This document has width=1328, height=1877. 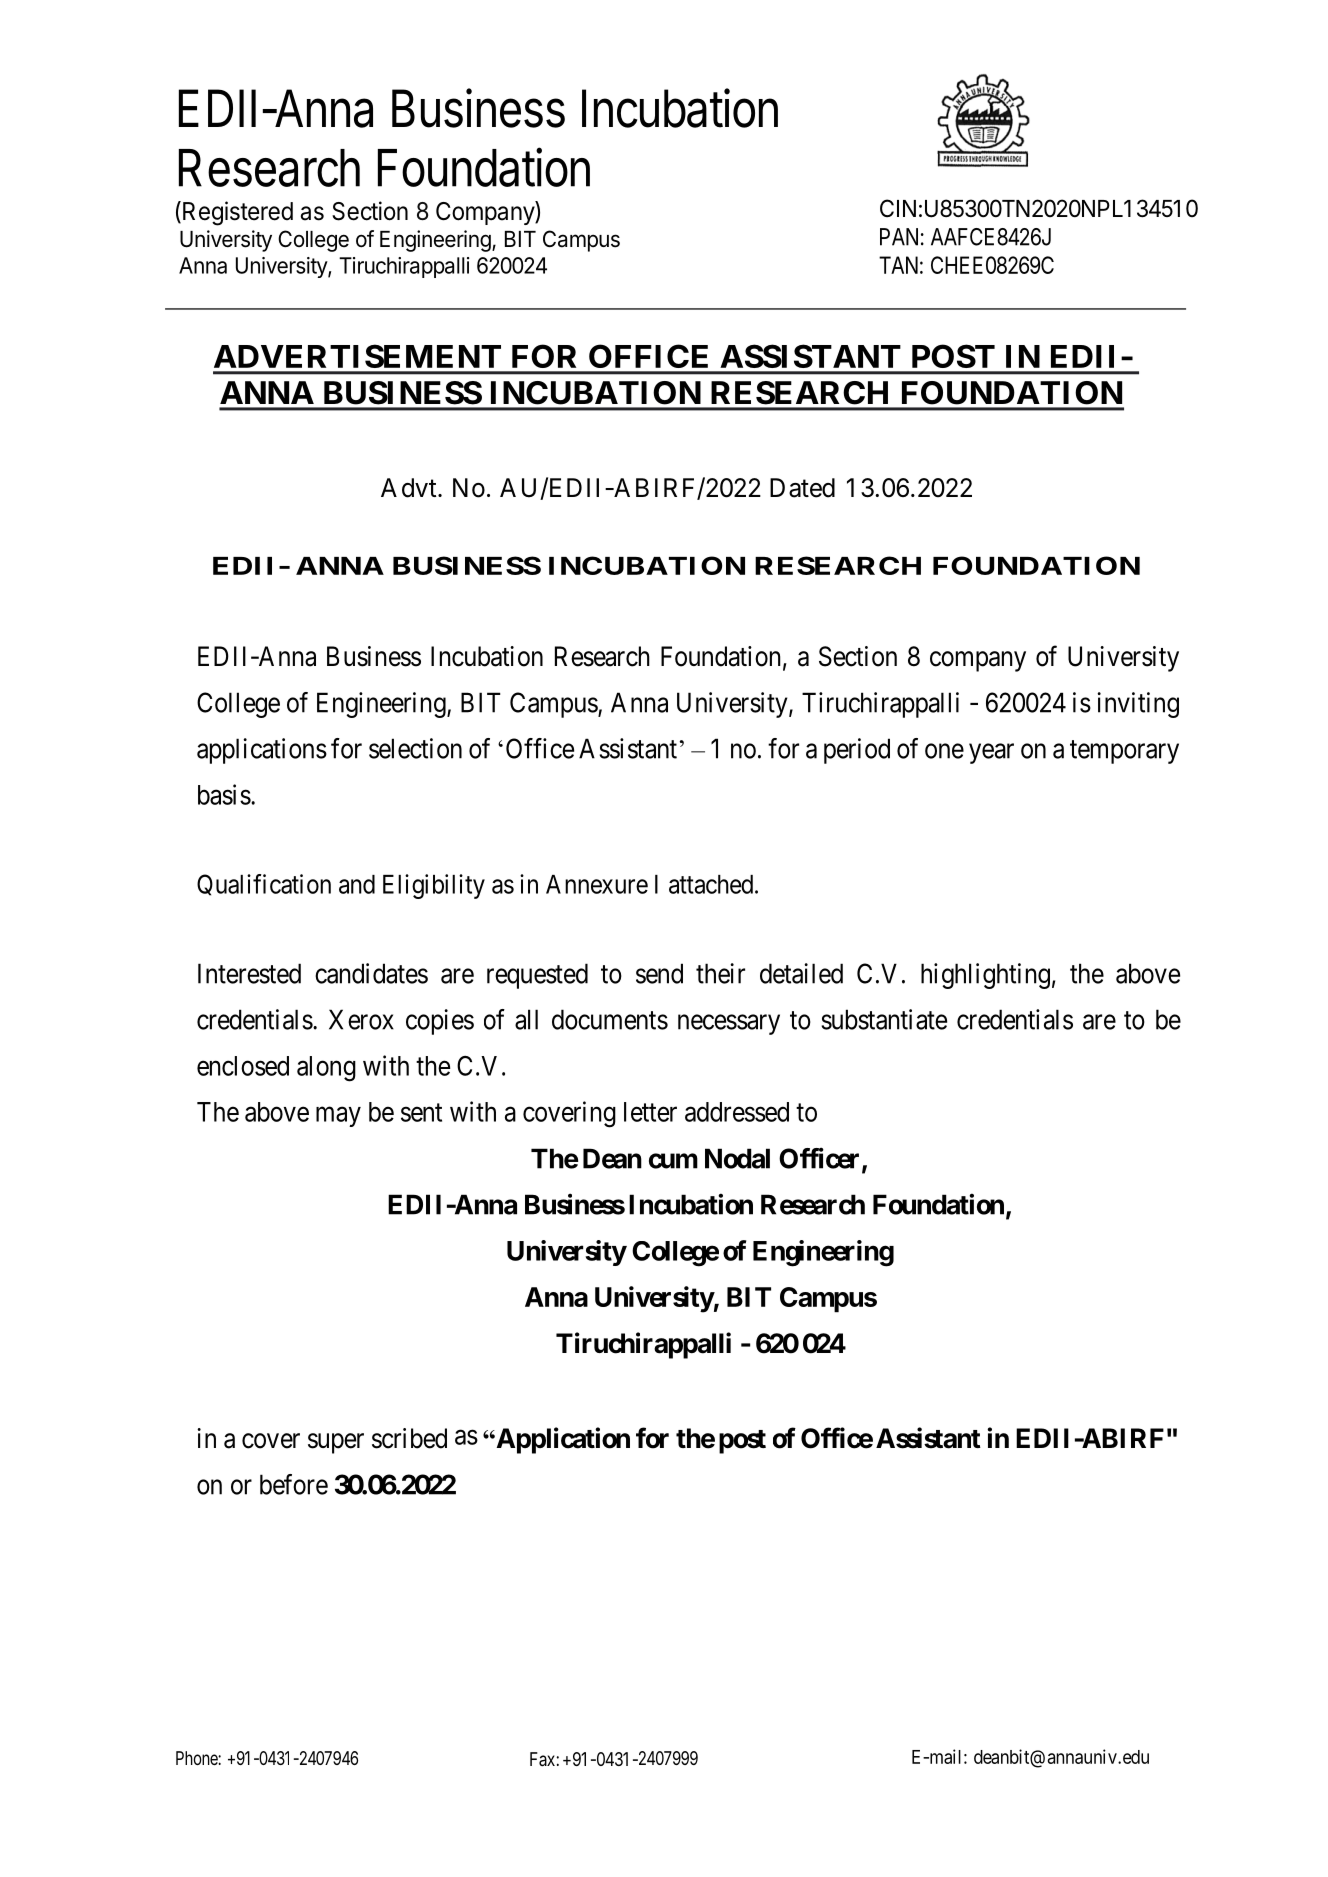 What do you see at coordinates (238, 213) in the document?
I see `Registered` at bounding box center [238, 213].
